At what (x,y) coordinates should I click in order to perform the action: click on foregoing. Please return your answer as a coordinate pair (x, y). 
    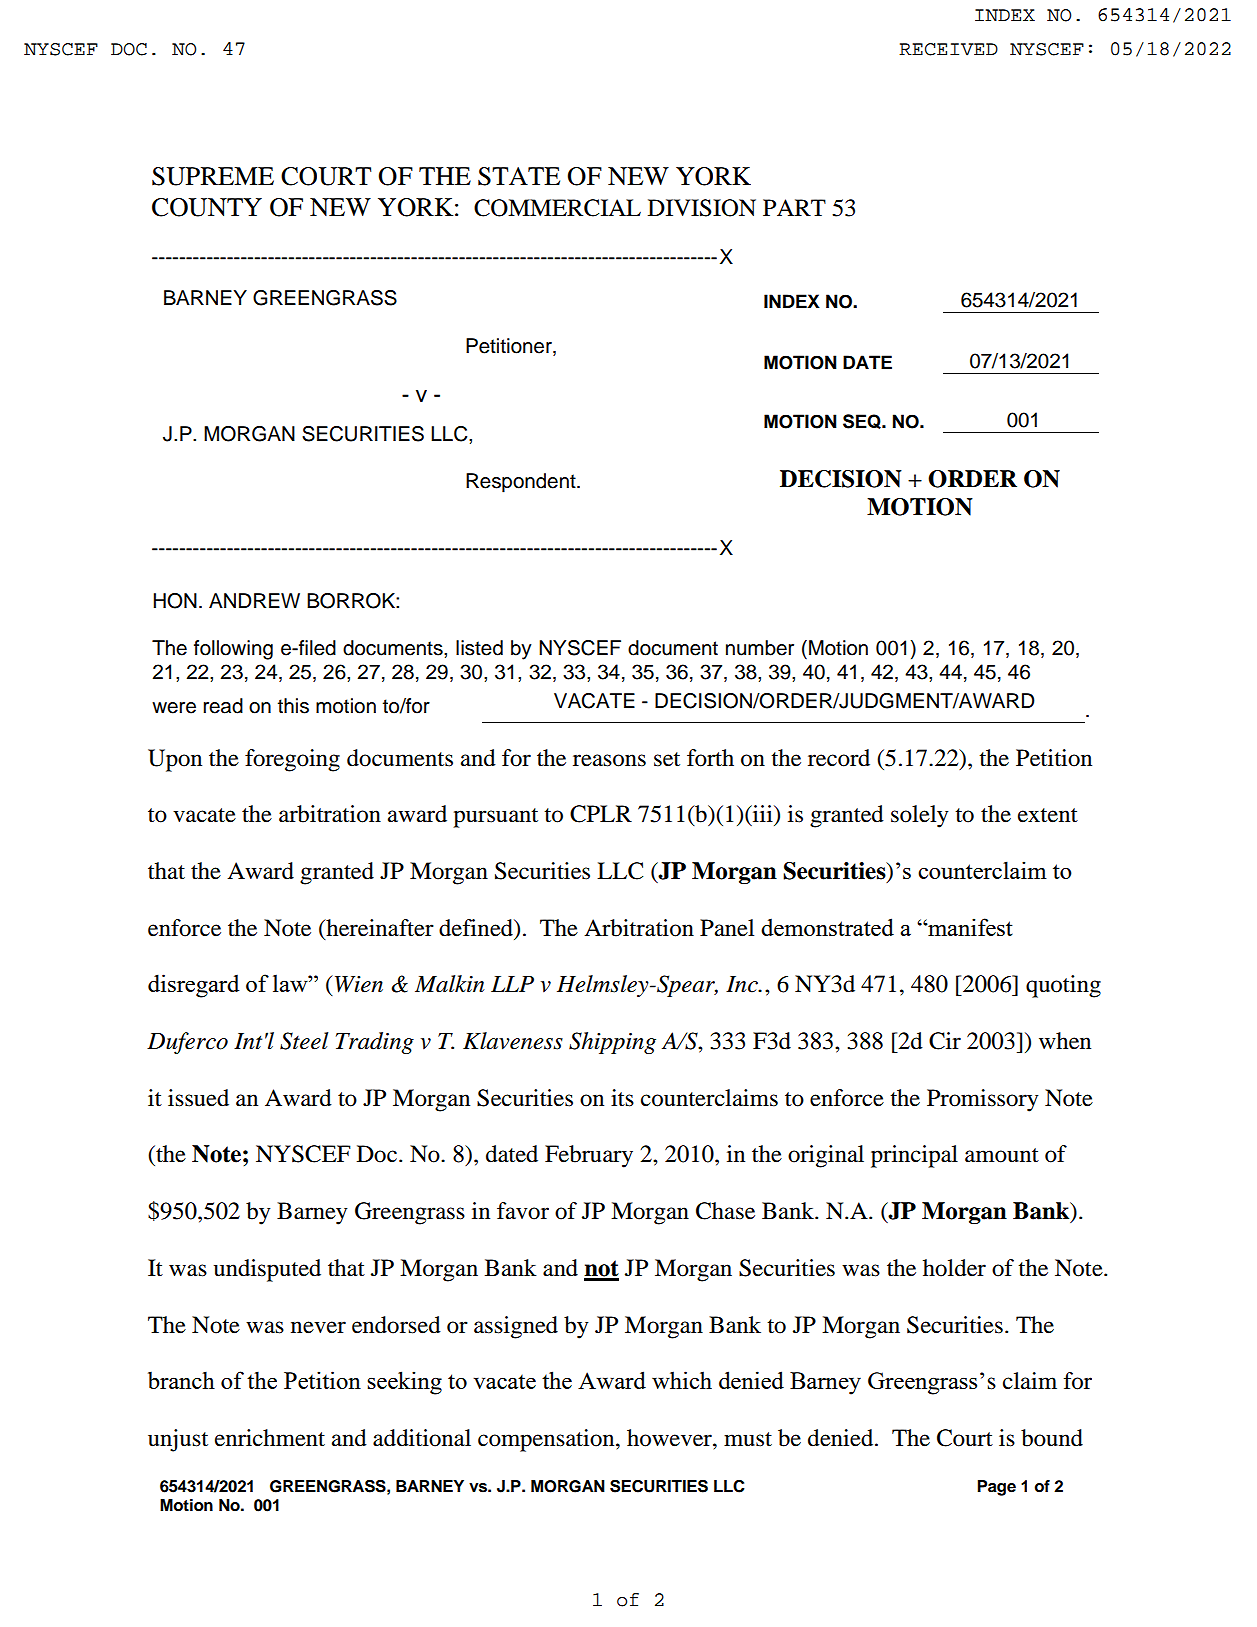
    Looking at the image, I should click on (292, 760).
